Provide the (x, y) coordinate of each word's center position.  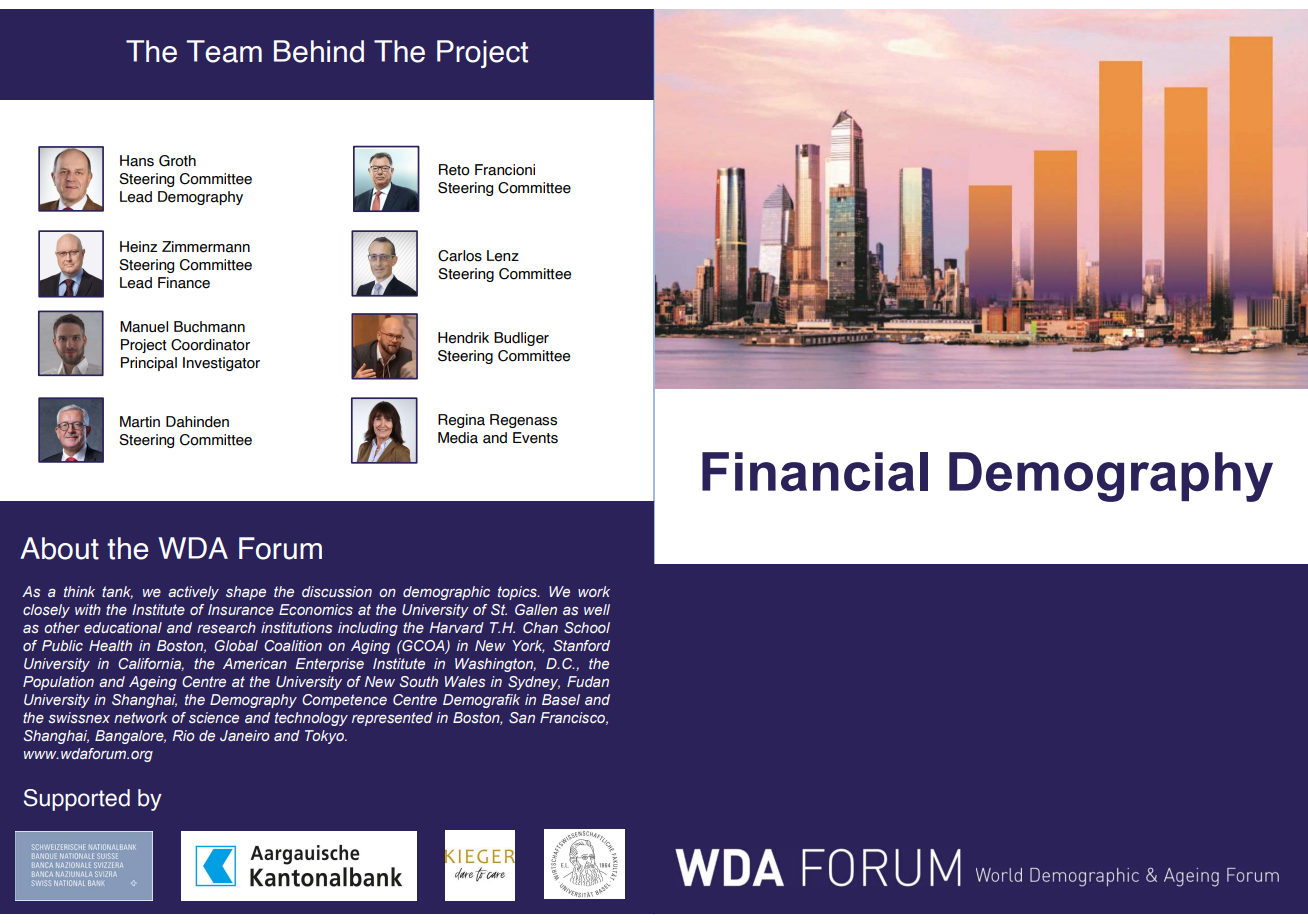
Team (224, 51)
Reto (454, 170)
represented (392, 719)
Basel (561, 699)
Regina (461, 421)
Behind (319, 51)
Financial (815, 471)
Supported (77, 800)
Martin (140, 422)
